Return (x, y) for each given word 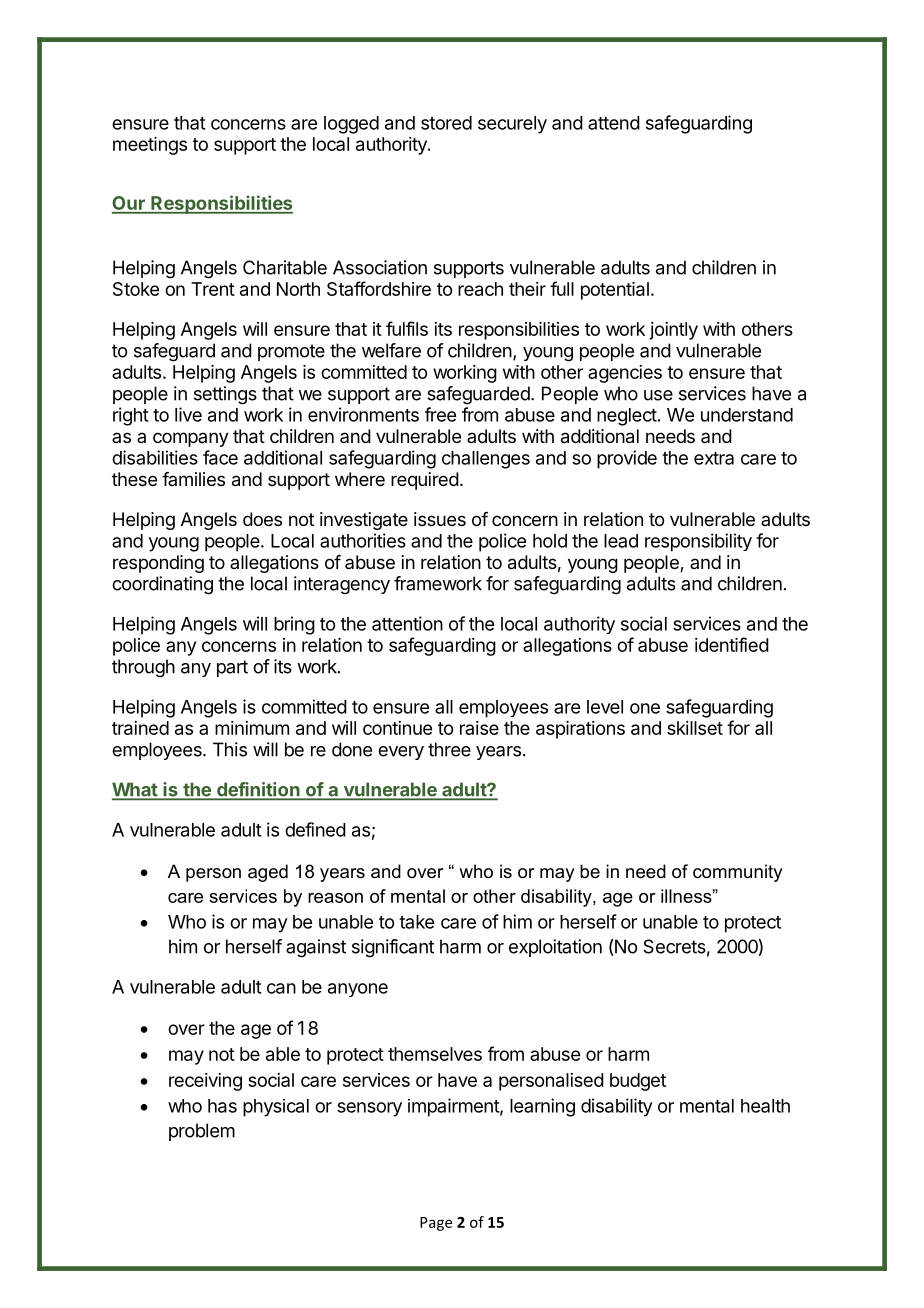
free (440, 414)
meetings (150, 146)
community (737, 873)
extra (714, 458)
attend (614, 123)
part (232, 668)
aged (268, 873)
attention (407, 623)
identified (732, 644)
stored (446, 123)
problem (202, 1132)
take (416, 922)
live (188, 414)
